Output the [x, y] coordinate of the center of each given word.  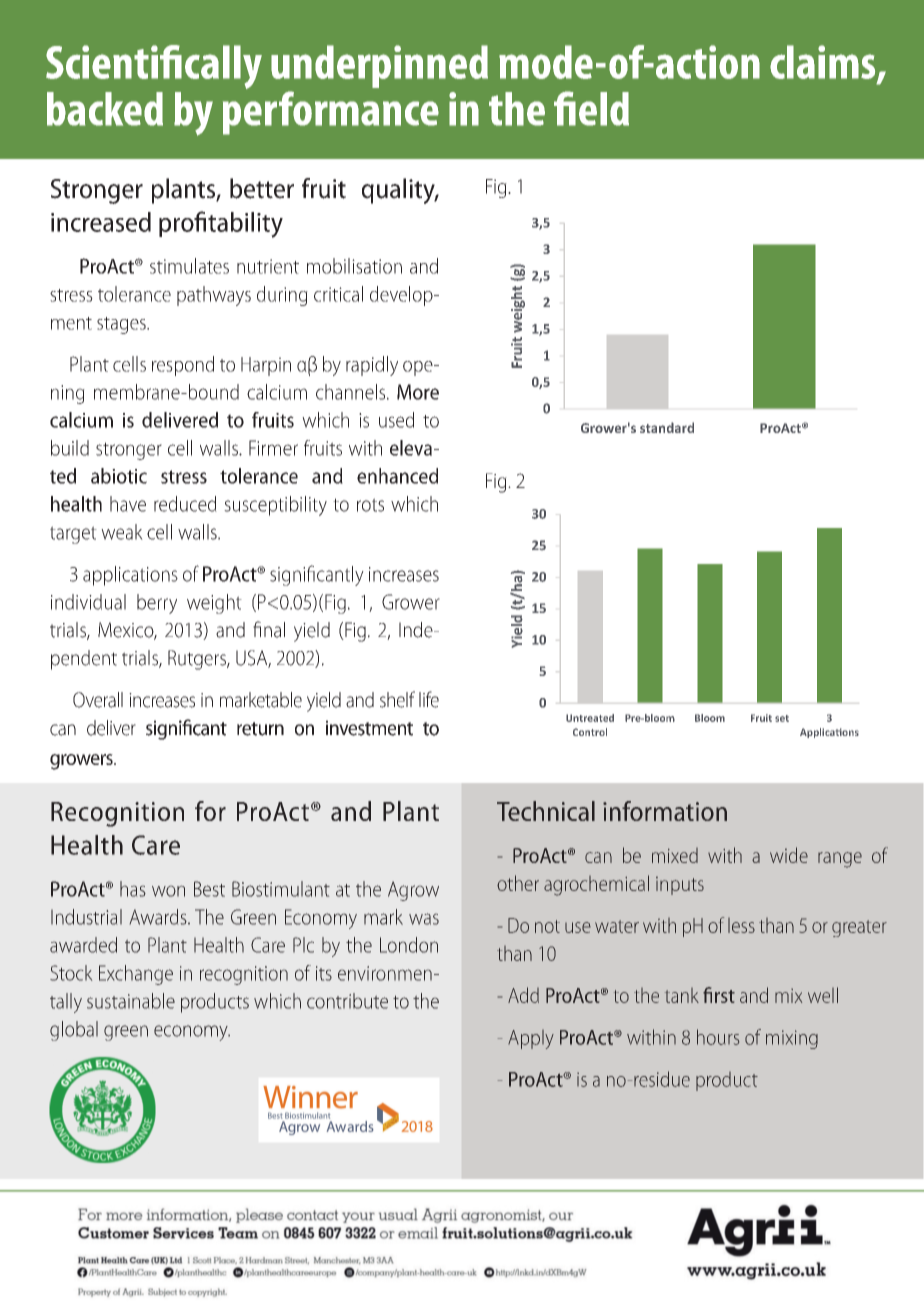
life [429, 699]
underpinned [379, 66]
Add [523, 995]
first [719, 995]
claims [824, 63]
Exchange [136, 975]
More [418, 392]
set [782, 718]
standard [667, 427]
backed [105, 109]
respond [183, 366]
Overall [98, 700]
